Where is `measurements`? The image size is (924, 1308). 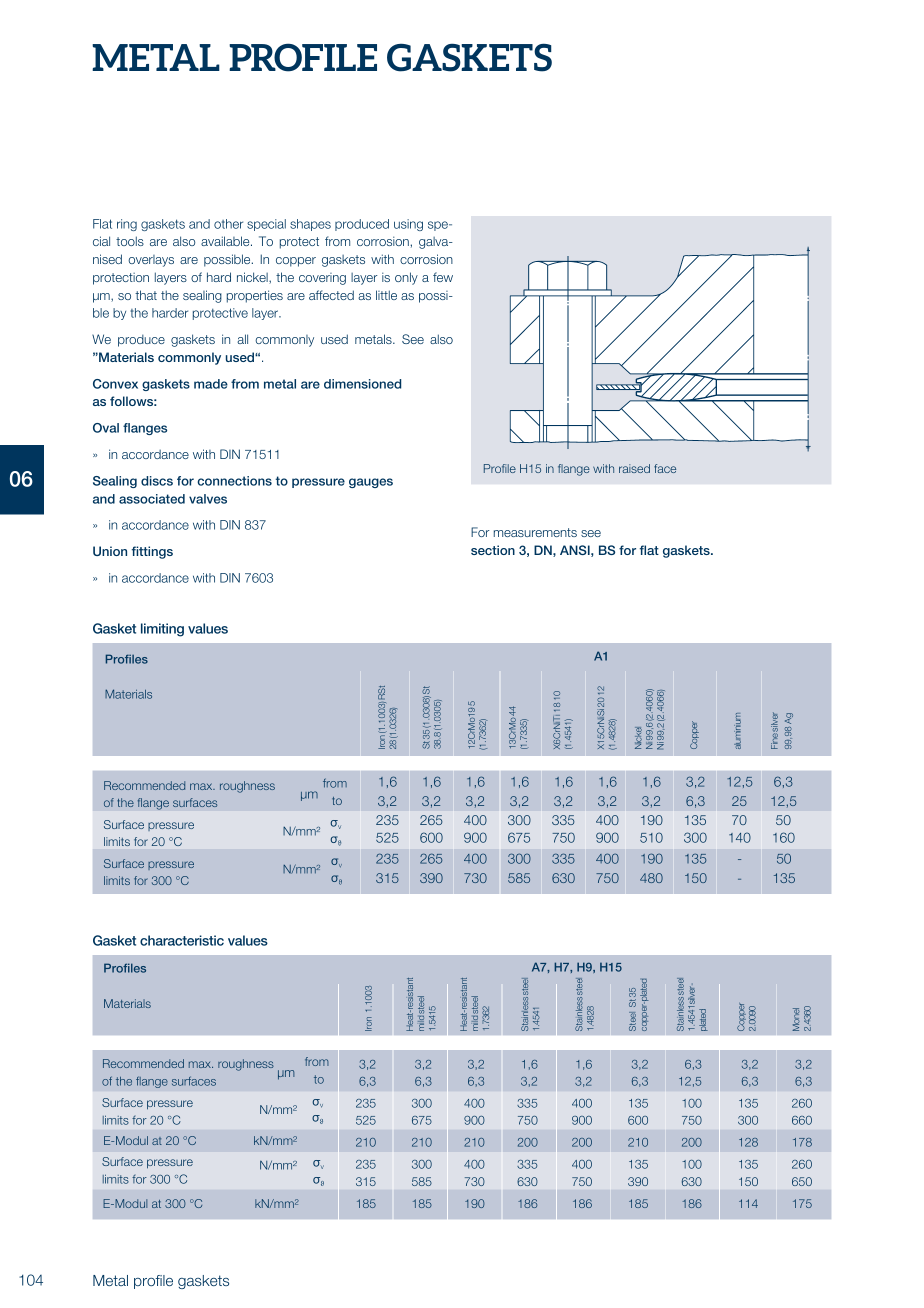 measurements is located at coordinates (535, 532).
